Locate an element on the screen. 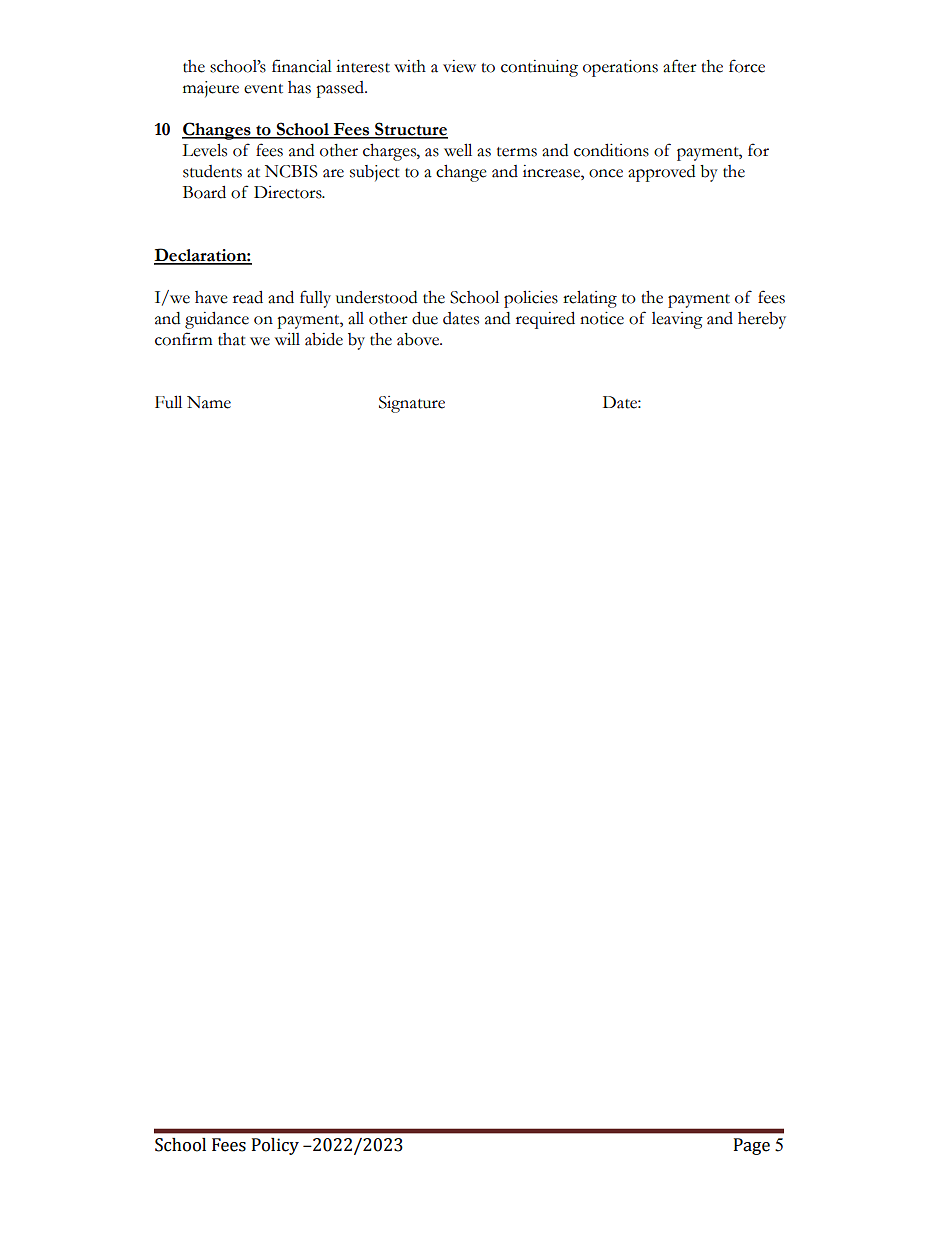 The height and width of the screenshot is (1233, 952). Page is located at coordinates (752, 1146).
